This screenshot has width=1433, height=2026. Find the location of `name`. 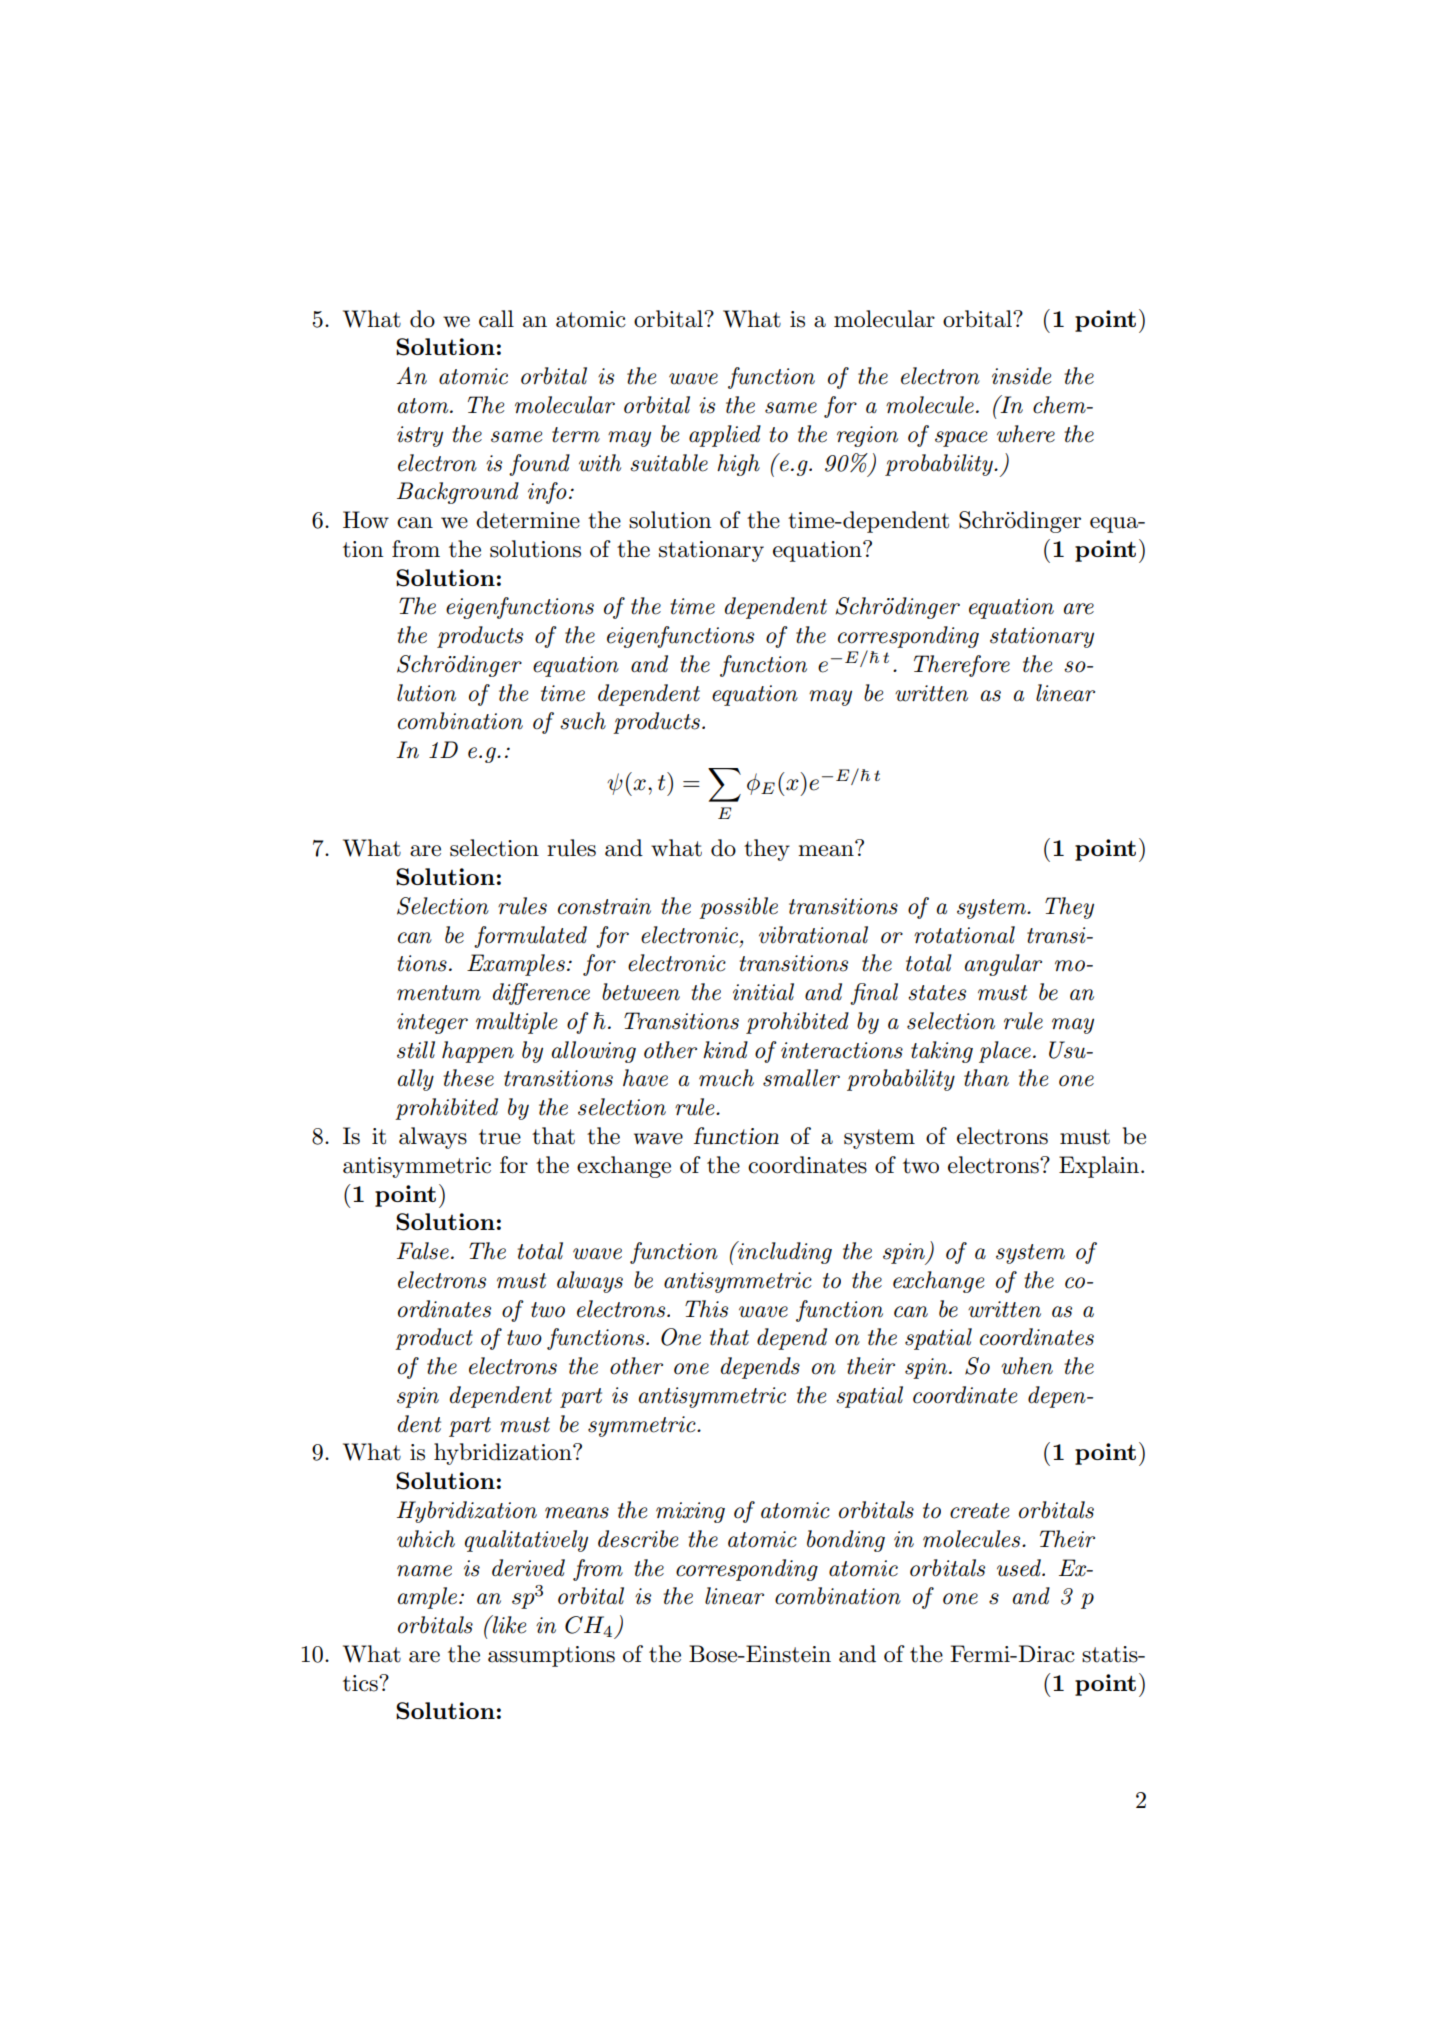

name is located at coordinates (424, 1571).
